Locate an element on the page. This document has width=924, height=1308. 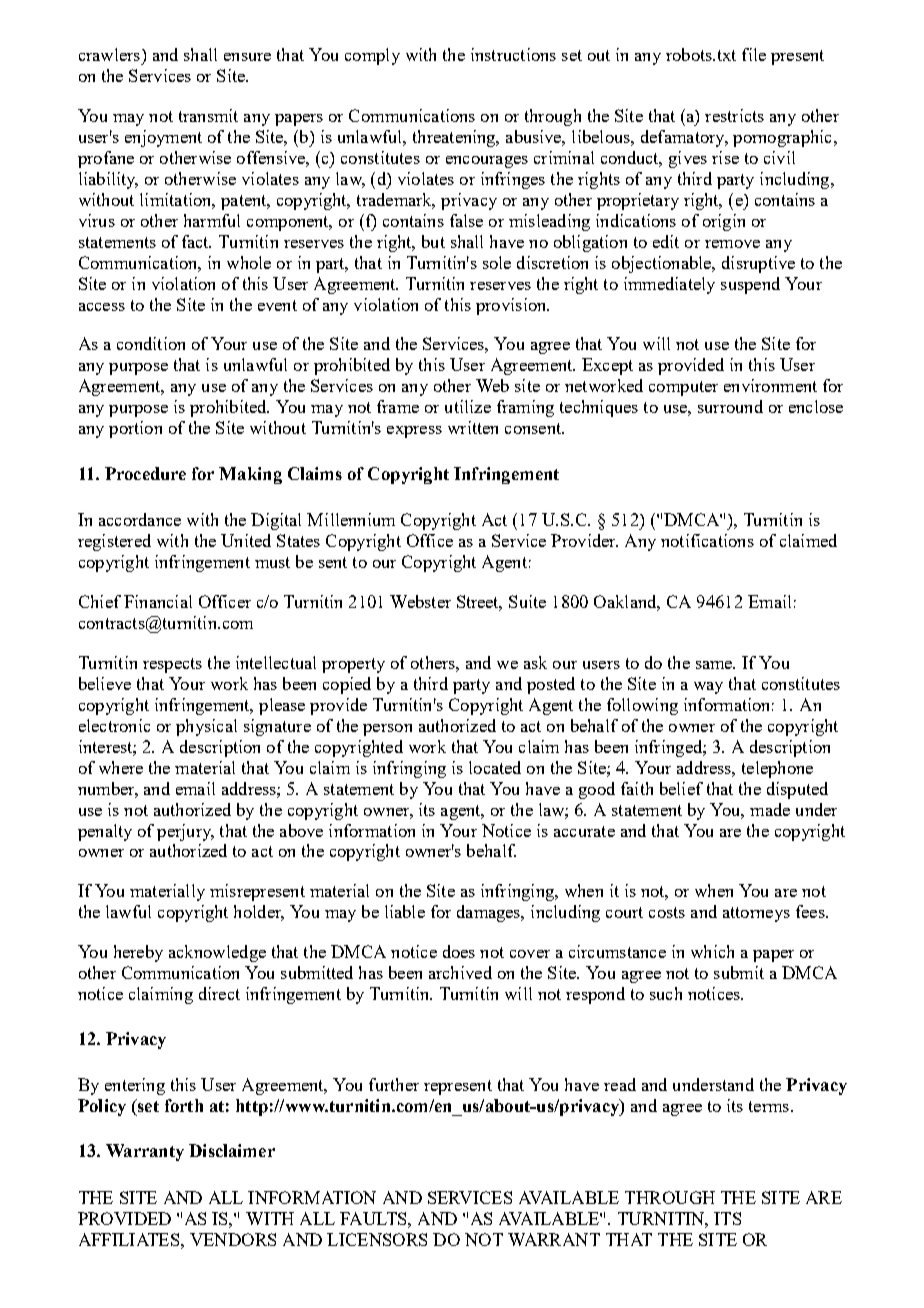
same is located at coordinates (715, 665).
